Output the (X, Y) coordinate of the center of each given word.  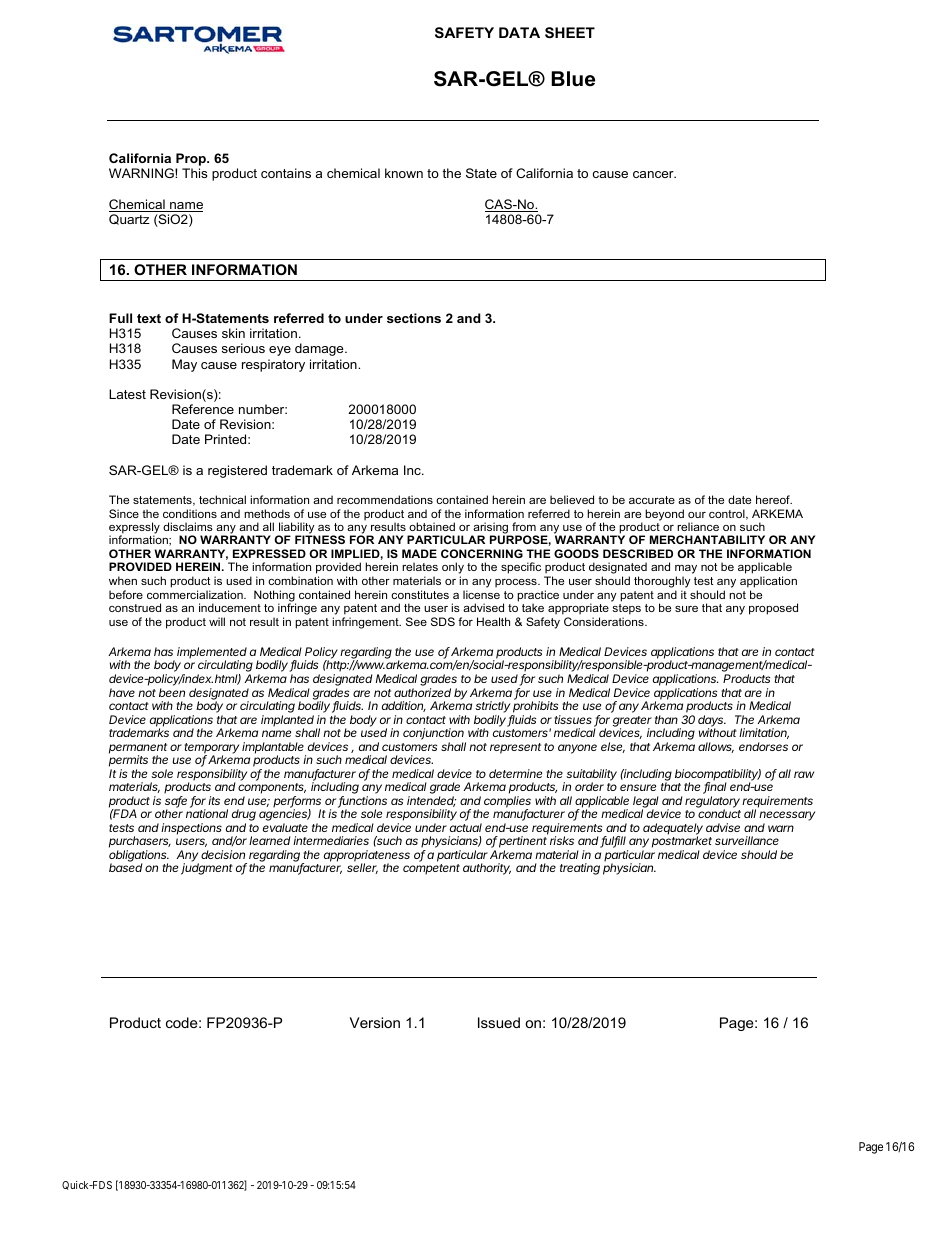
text (149, 318)
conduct (719, 813)
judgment (207, 869)
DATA (519, 32)
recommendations (385, 499)
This (194, 173)
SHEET (570, 32)
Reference (203, 409)
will (217, 621)
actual (466, 827)
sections (414, 318)
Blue (573, 79)
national (207, 813)
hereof (774, 499)
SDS (443, 621)
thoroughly (662, 582)
